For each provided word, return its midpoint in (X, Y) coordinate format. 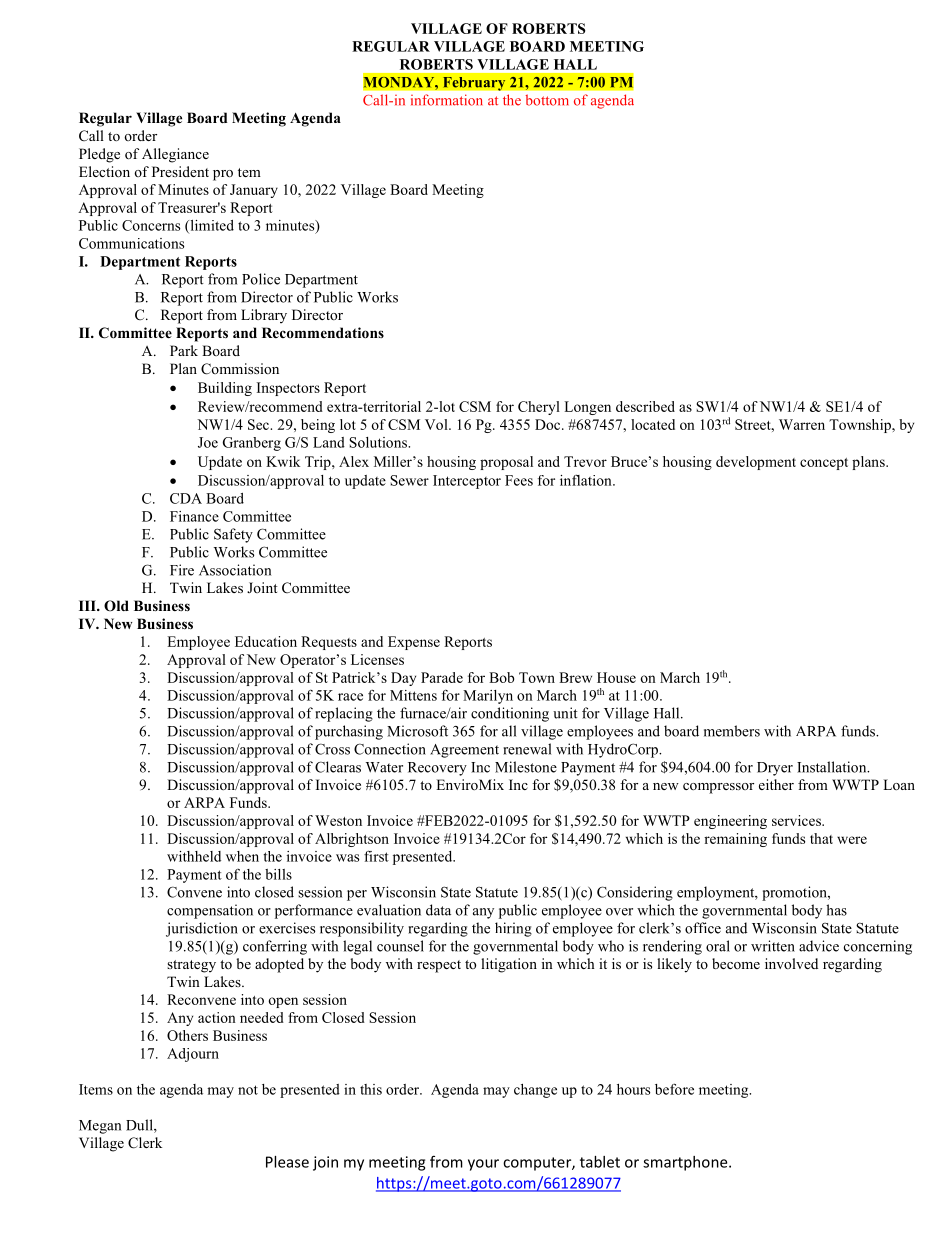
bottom (547, 100)
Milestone (526, 767)
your (483, 1165)
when (242, 856)
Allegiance (175, 155)
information (447, 100)
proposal (506, 463)
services (797, 820)
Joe (208, 442)
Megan (100, 1127)
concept (824, 464)
